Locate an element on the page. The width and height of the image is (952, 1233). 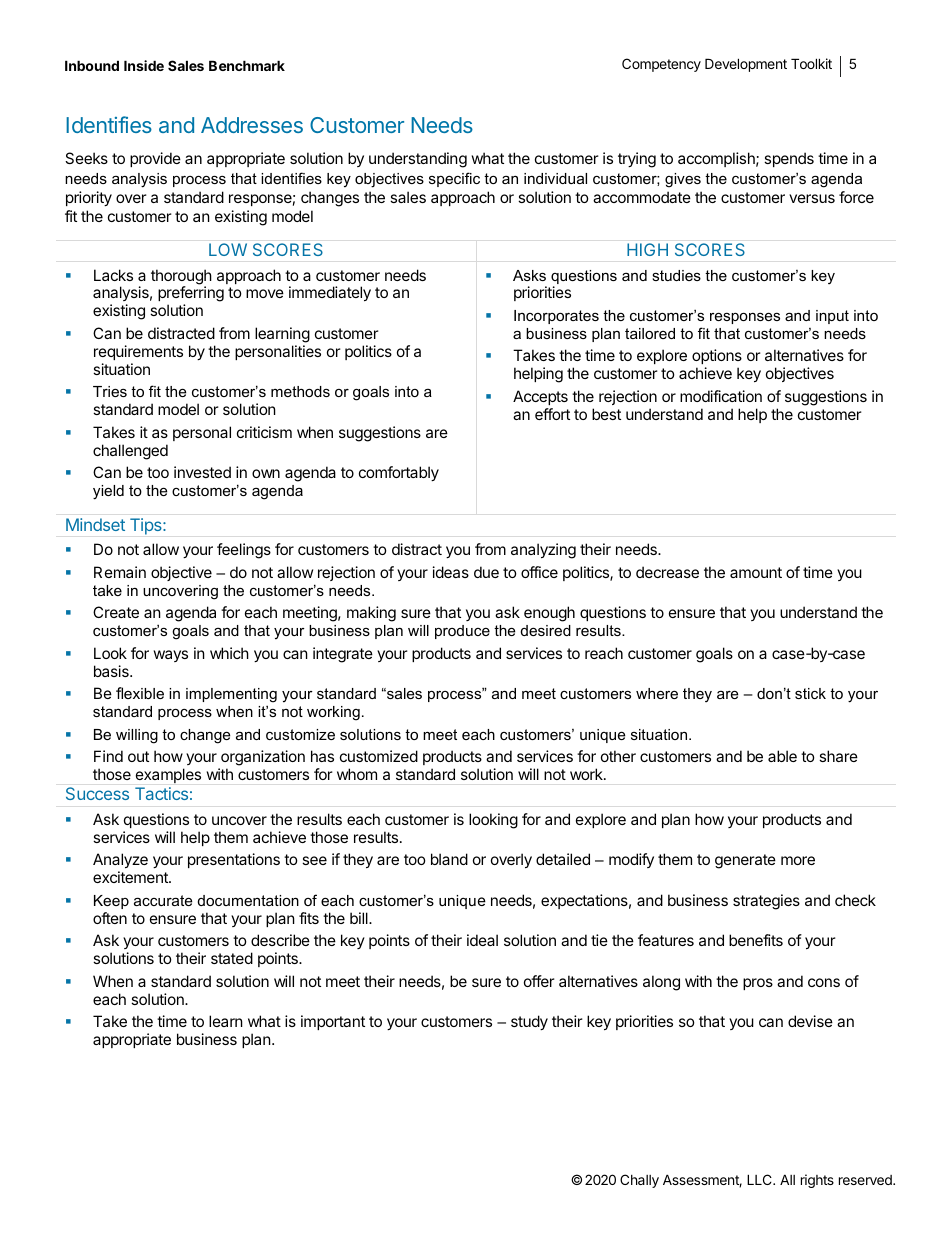
ways is located at coordinates (171, 656).
